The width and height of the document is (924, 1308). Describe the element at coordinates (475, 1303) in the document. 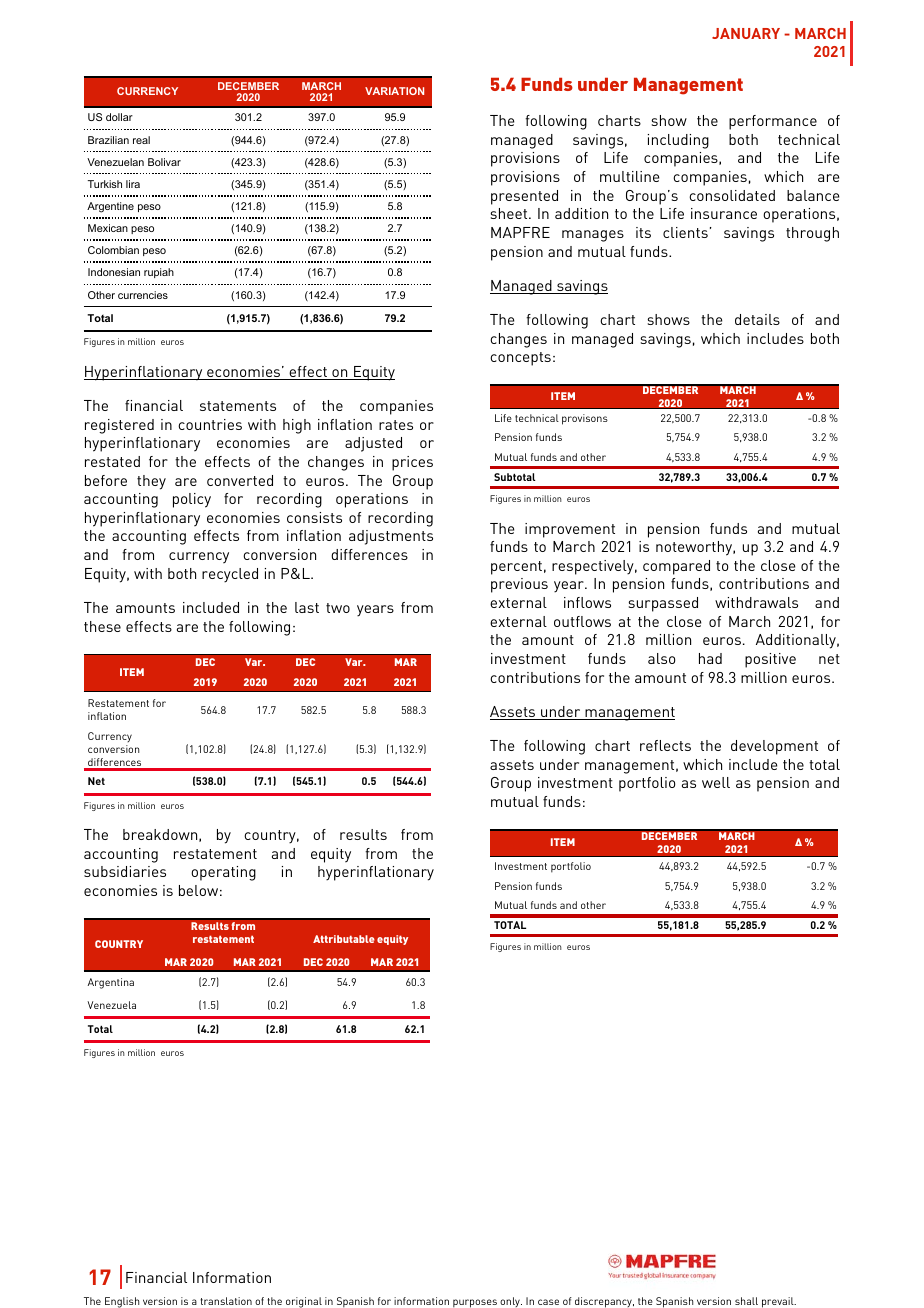

I see `purposes` at that location.
